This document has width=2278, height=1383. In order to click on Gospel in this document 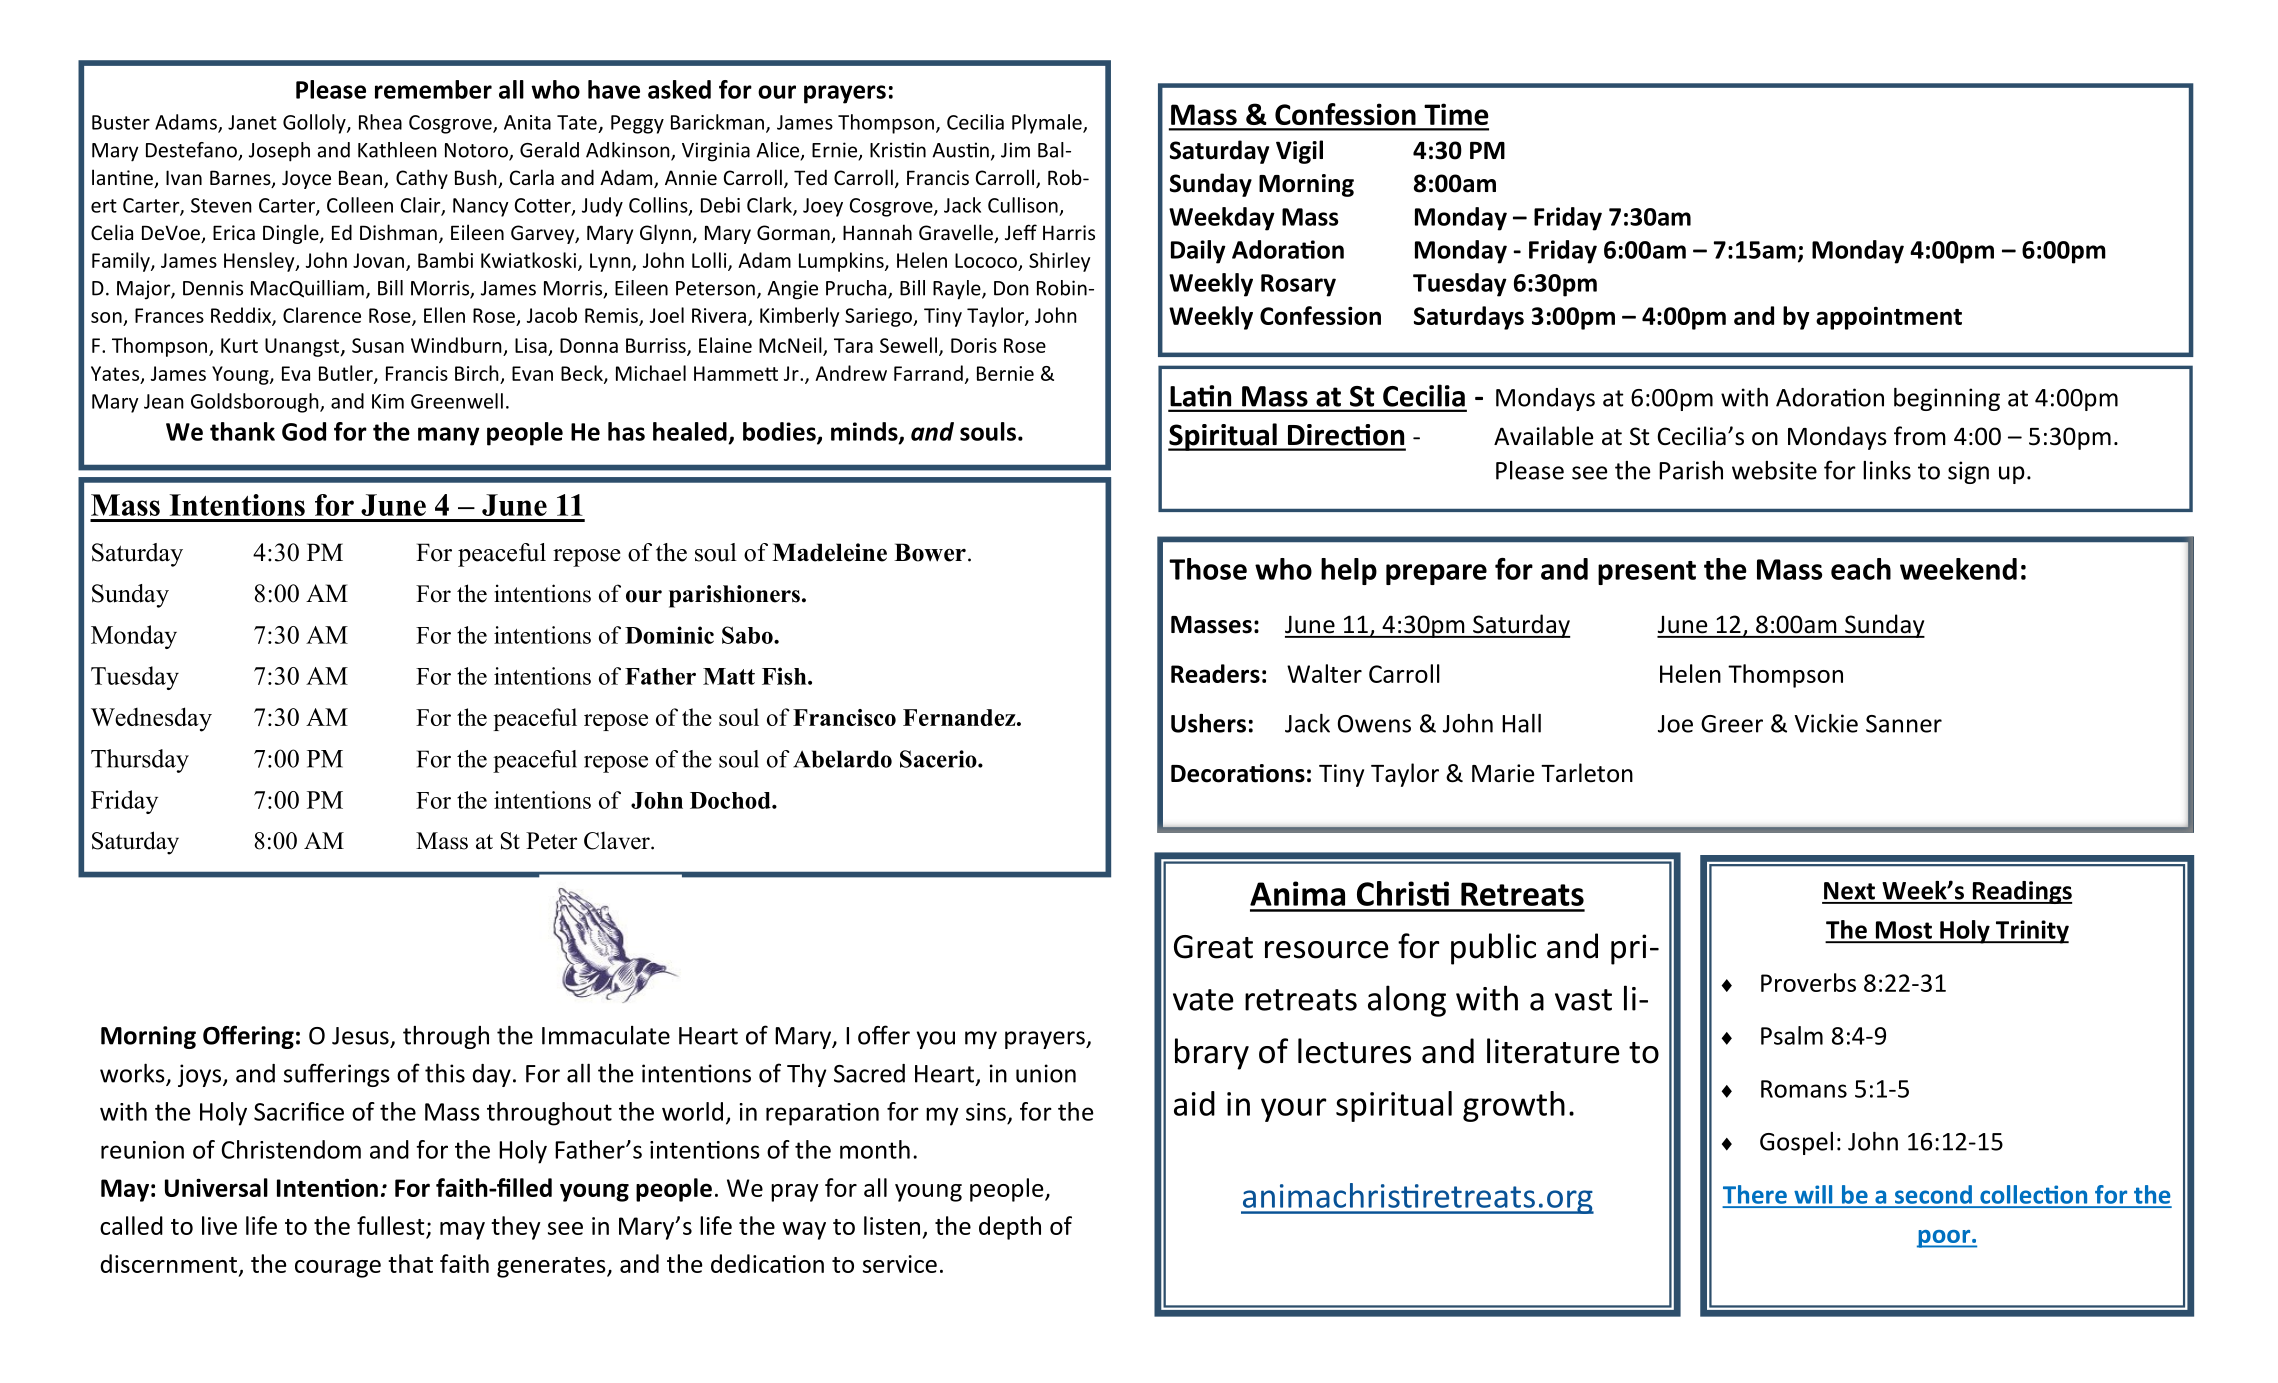, I will do `click(1796, 1143)`.
